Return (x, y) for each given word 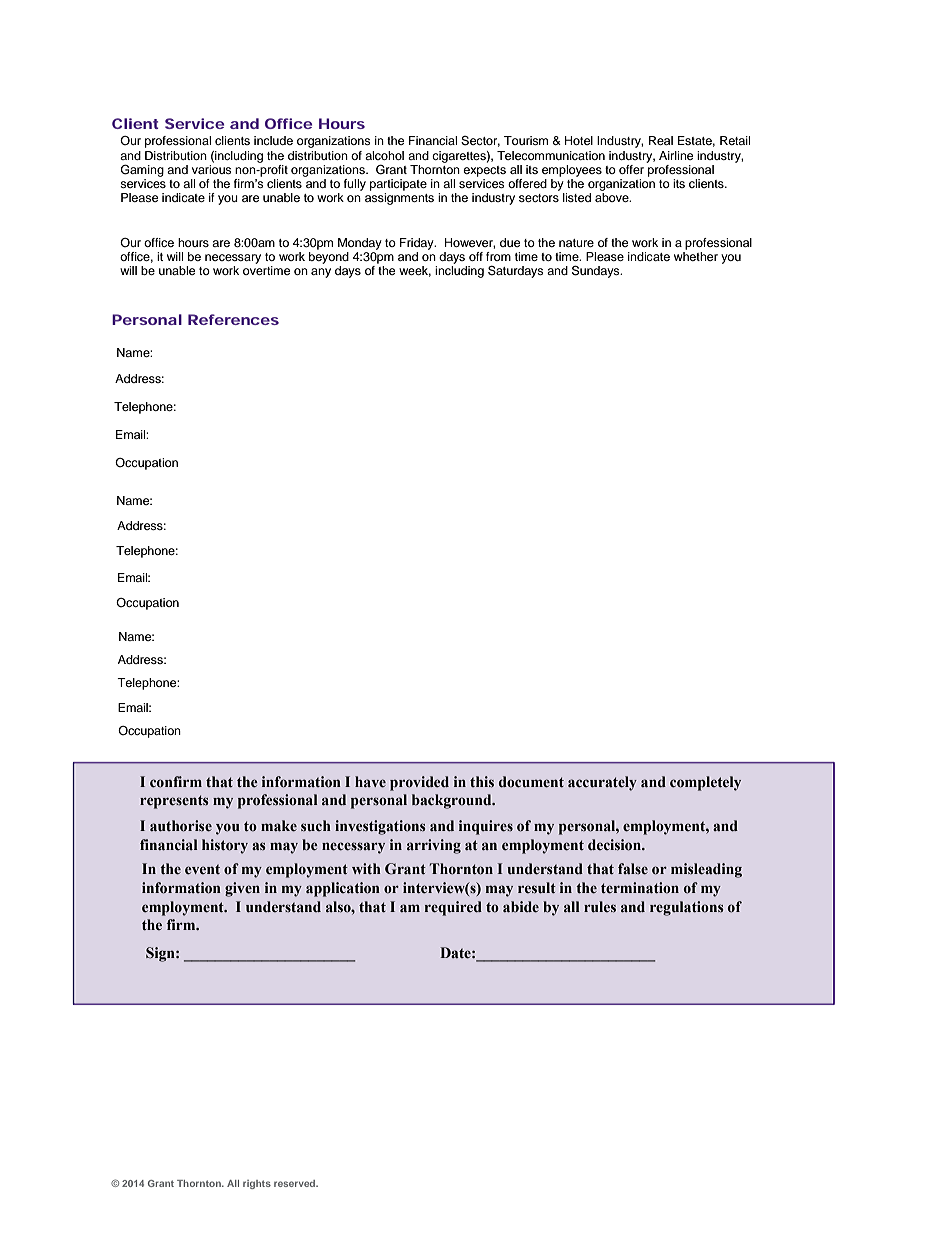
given (242, 889)
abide (521, 907)
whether (696, 256)
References (233, 319)
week (415, 271)
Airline (676, 155)
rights (257, 1184)
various (212, 168)
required (453, 908)
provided (419, 783)
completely (705, 783)
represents (174, 802)
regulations (687, 908)
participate (398, 185)
